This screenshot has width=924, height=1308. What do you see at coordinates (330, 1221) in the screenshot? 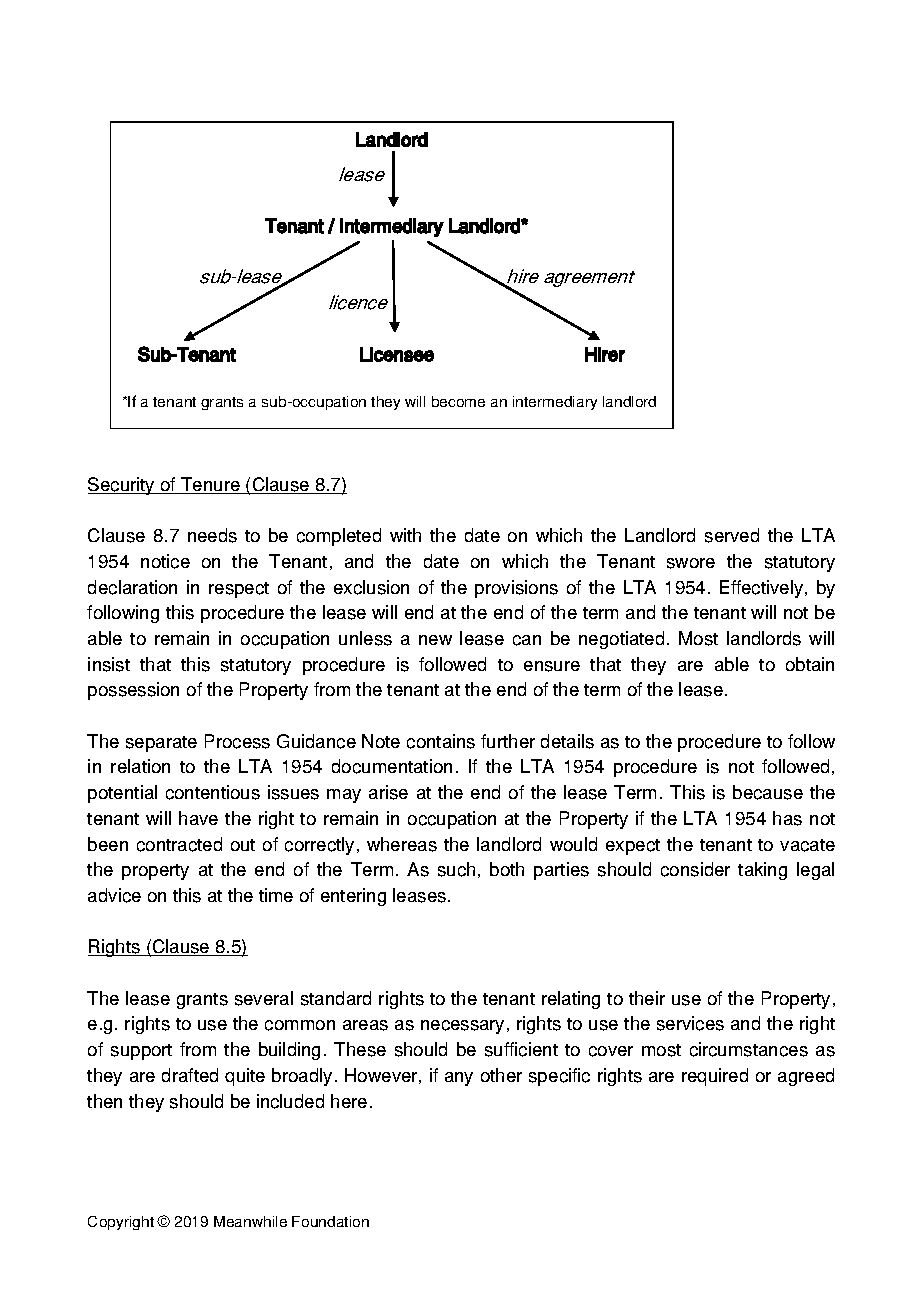
I see `Foundation` at bounding box center [330, 1221].
